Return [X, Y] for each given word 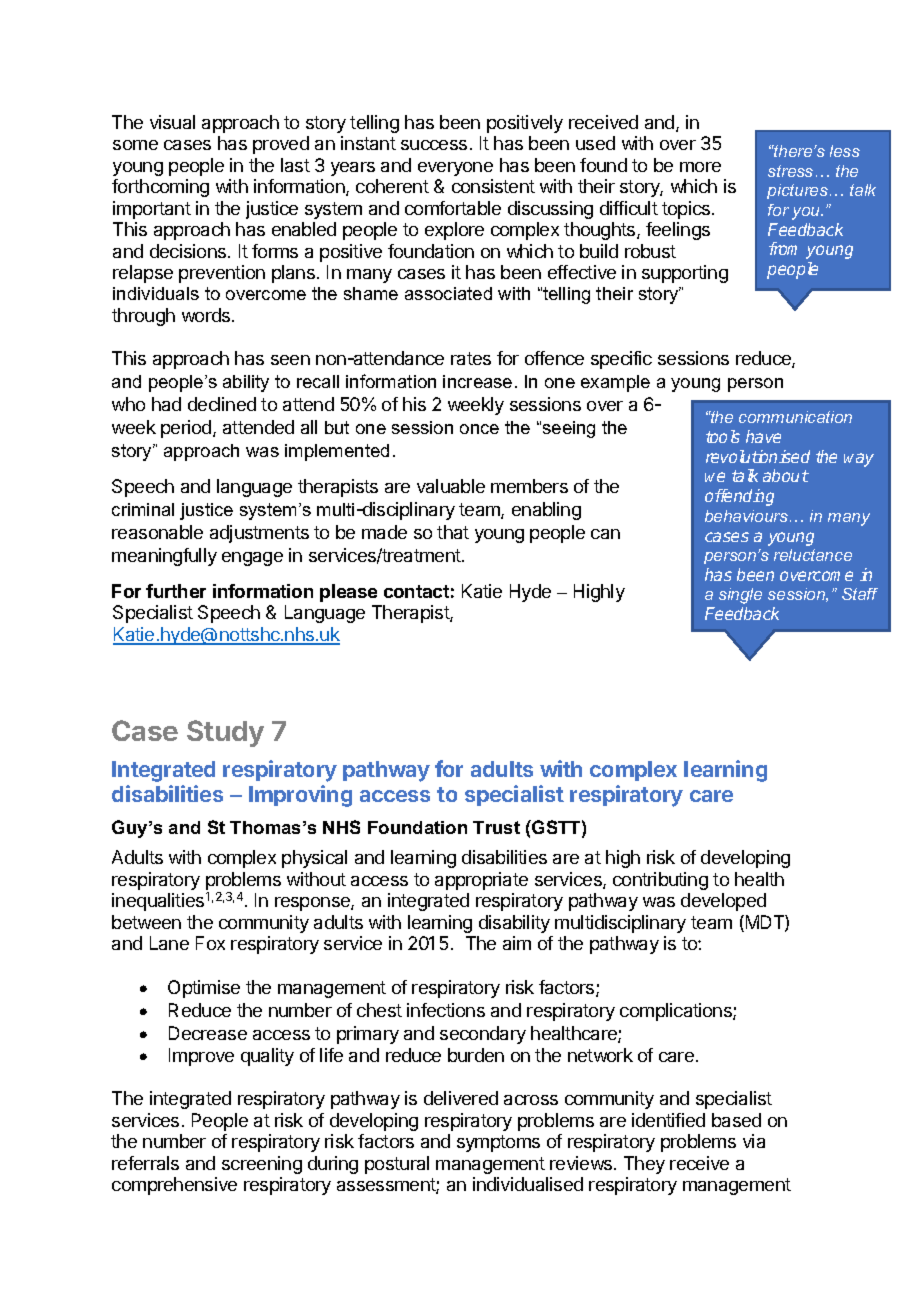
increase [477, 381]
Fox [210, 943]
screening [262, 1165]
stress [790, 171]
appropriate [481, 881]
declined [222, 404]
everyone [455, 169]
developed [723, 902]
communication [795, 417]
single [740, 596]
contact [416, 591]
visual [172, 122]
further [176, 591]
